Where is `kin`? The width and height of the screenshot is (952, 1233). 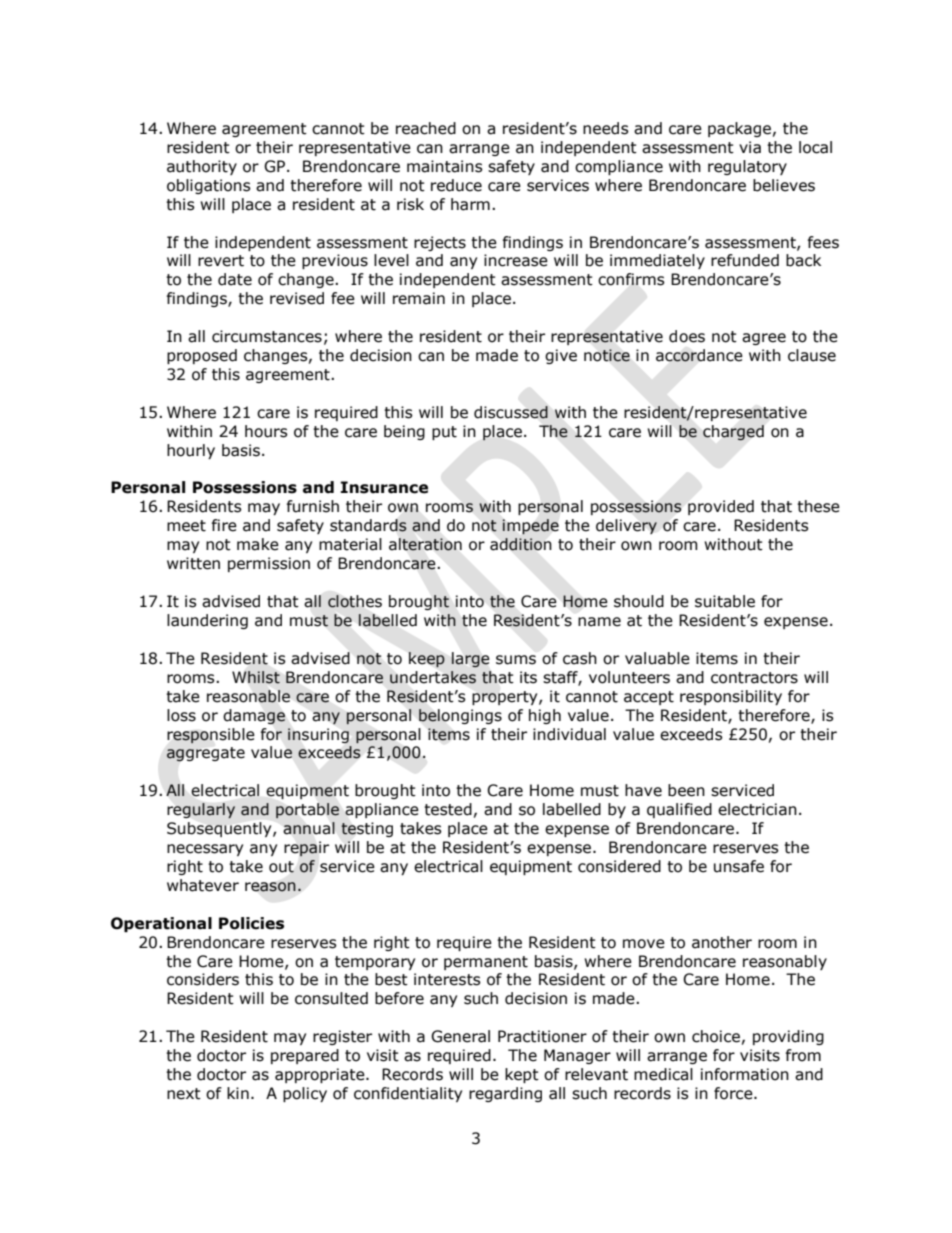 kin is located at coordinates (238, 1093).
